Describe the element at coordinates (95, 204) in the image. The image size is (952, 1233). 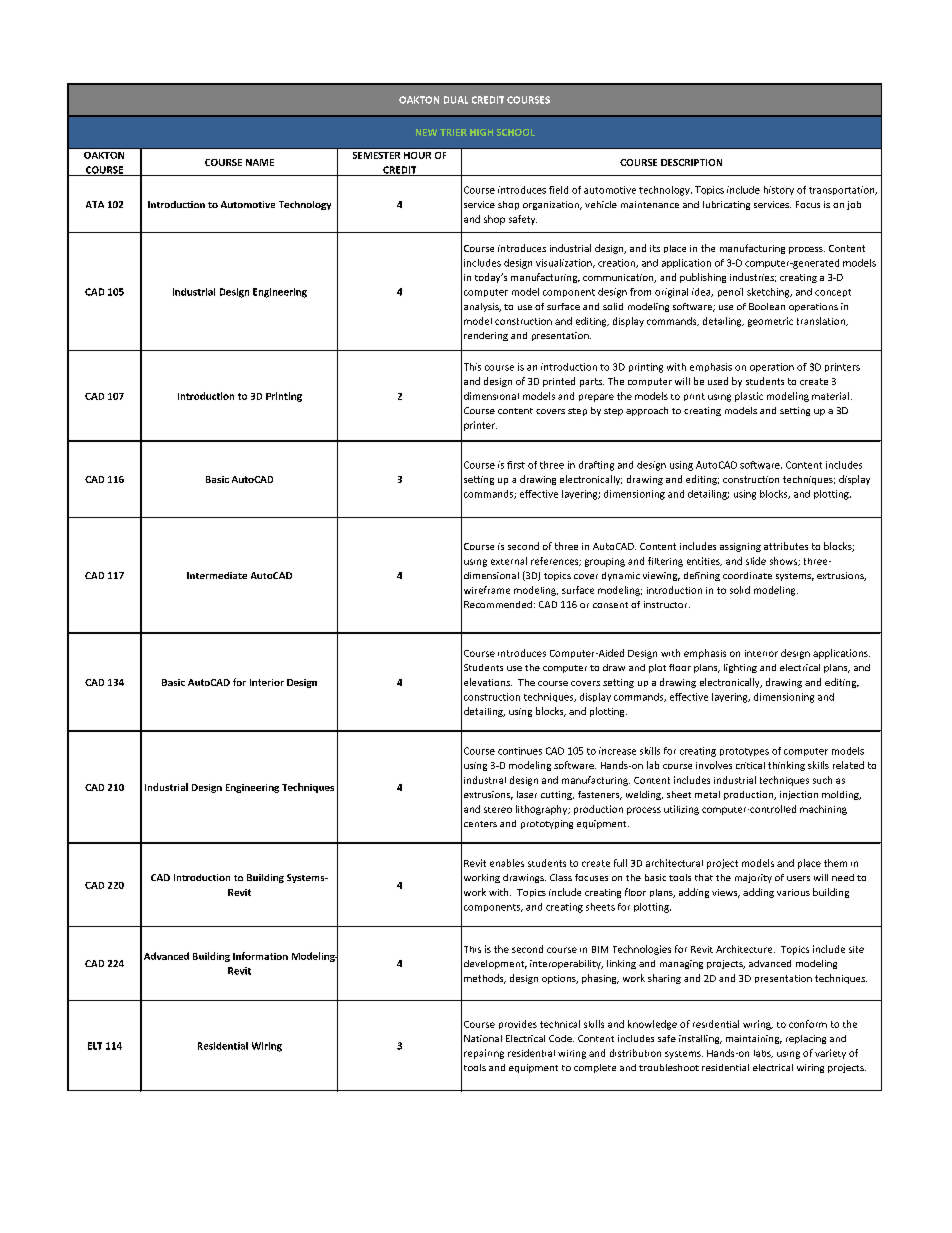
I see `ATA` at that location.
